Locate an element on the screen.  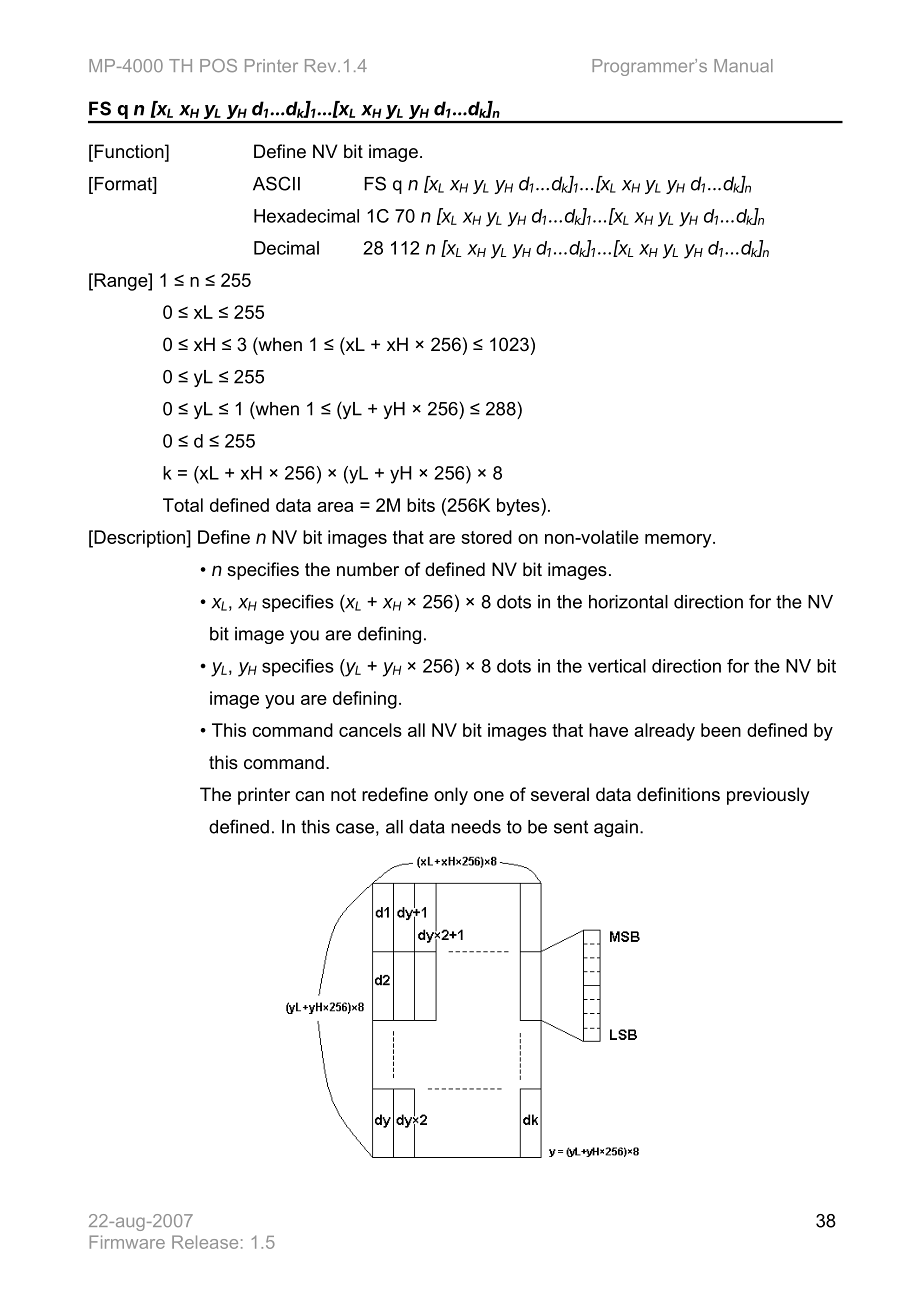
definitions is located at coordinates (678, 794).
